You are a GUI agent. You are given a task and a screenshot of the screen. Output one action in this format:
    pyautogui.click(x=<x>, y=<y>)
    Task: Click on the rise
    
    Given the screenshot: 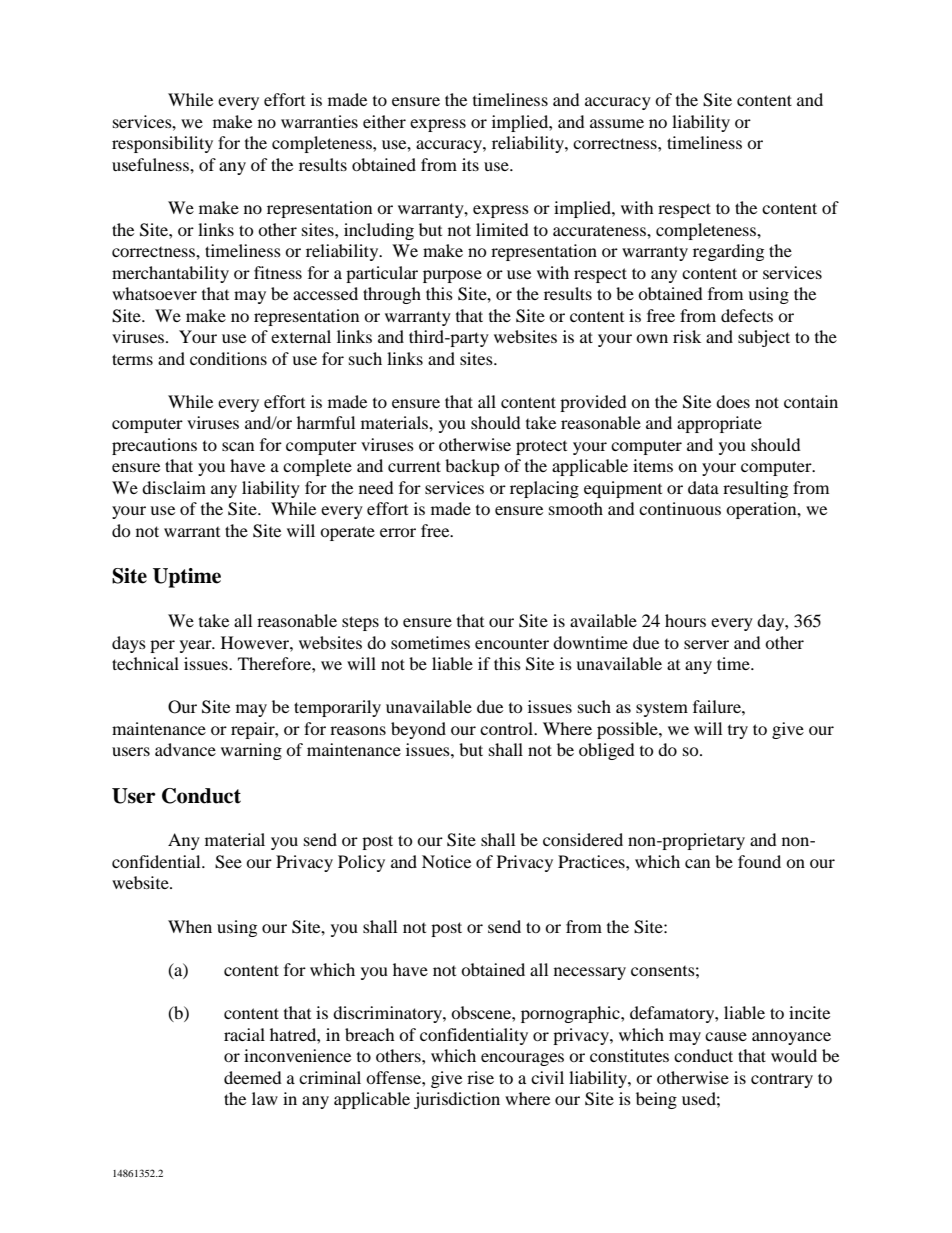 What is the action you would take?
    pyautogui.click(x=480, y=1077)
